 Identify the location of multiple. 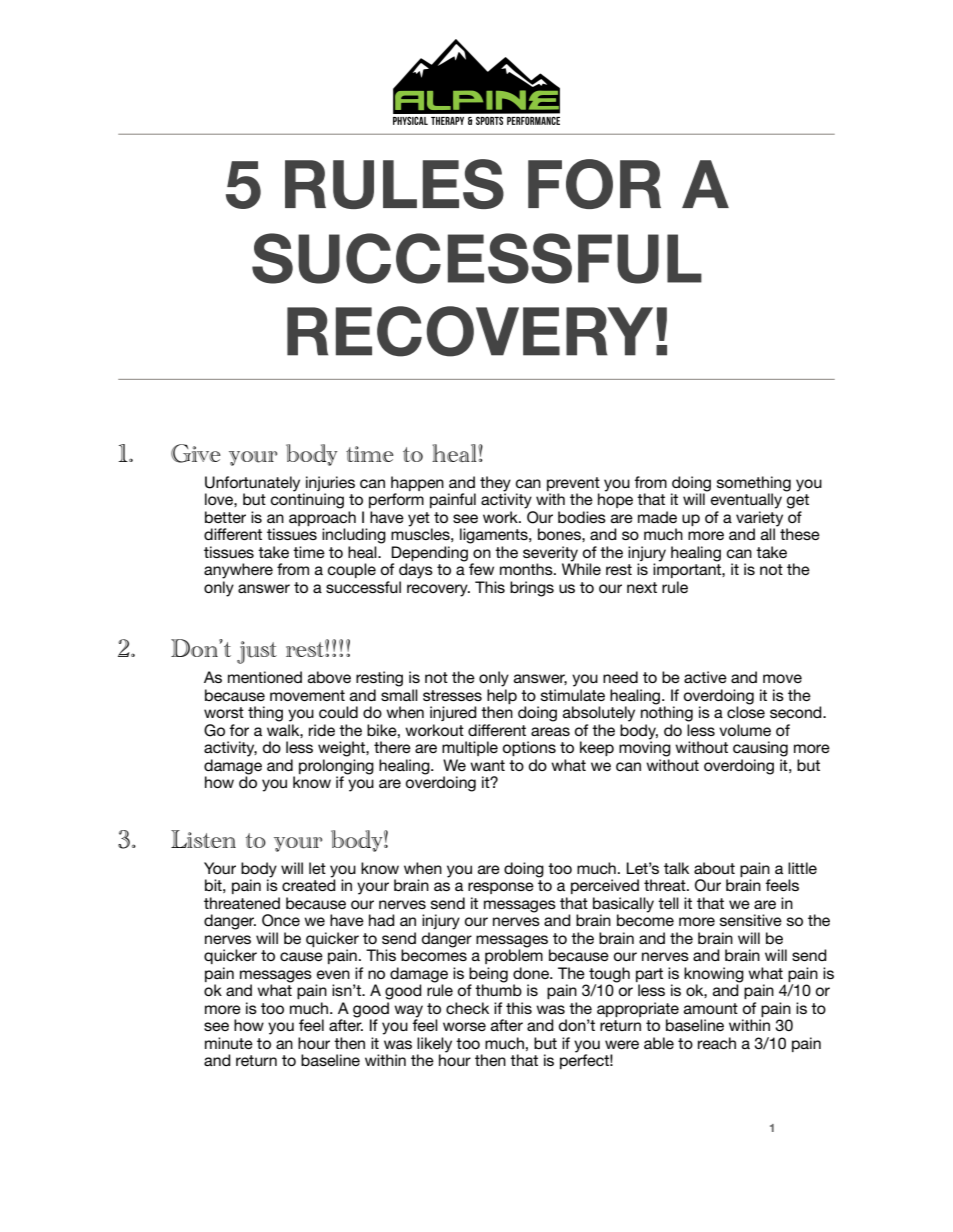
(470, 748).
